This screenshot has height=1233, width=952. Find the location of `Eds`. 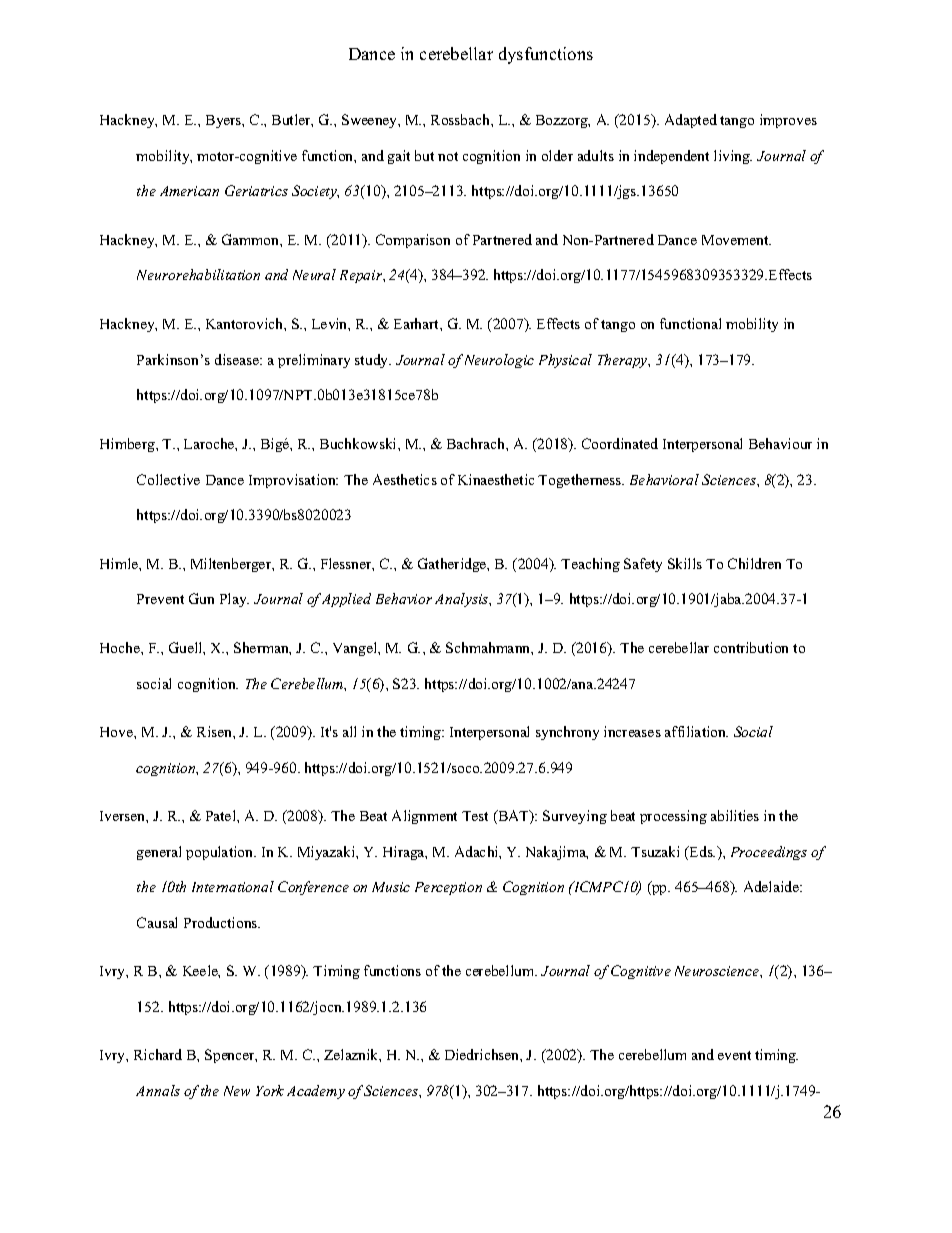

Eds is located at coordinates (701, 851).
